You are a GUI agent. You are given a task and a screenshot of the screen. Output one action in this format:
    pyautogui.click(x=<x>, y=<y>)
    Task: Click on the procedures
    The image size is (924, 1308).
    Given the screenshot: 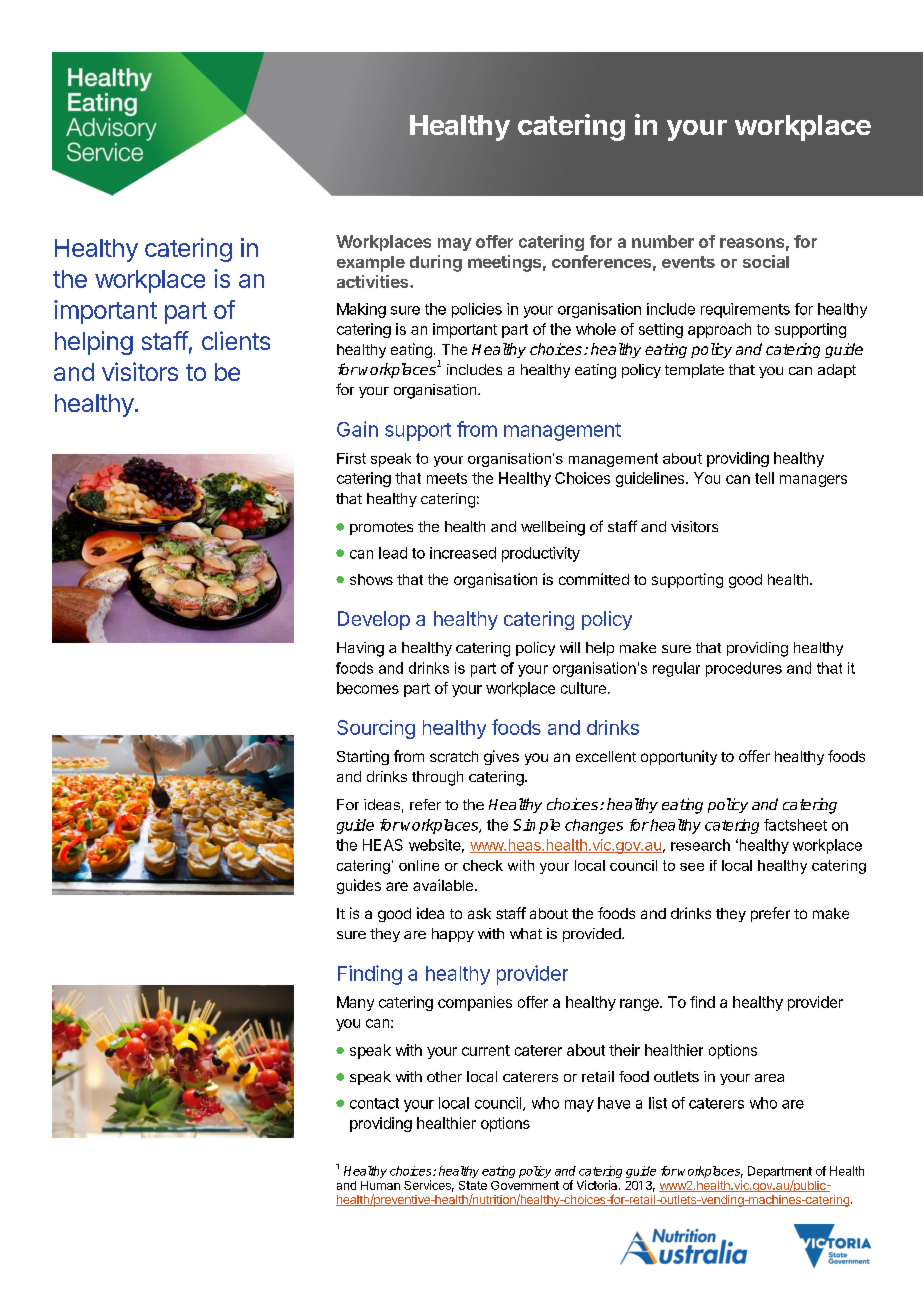 What is the action you would take?
    pyautogui.click(x=744, y=669)
